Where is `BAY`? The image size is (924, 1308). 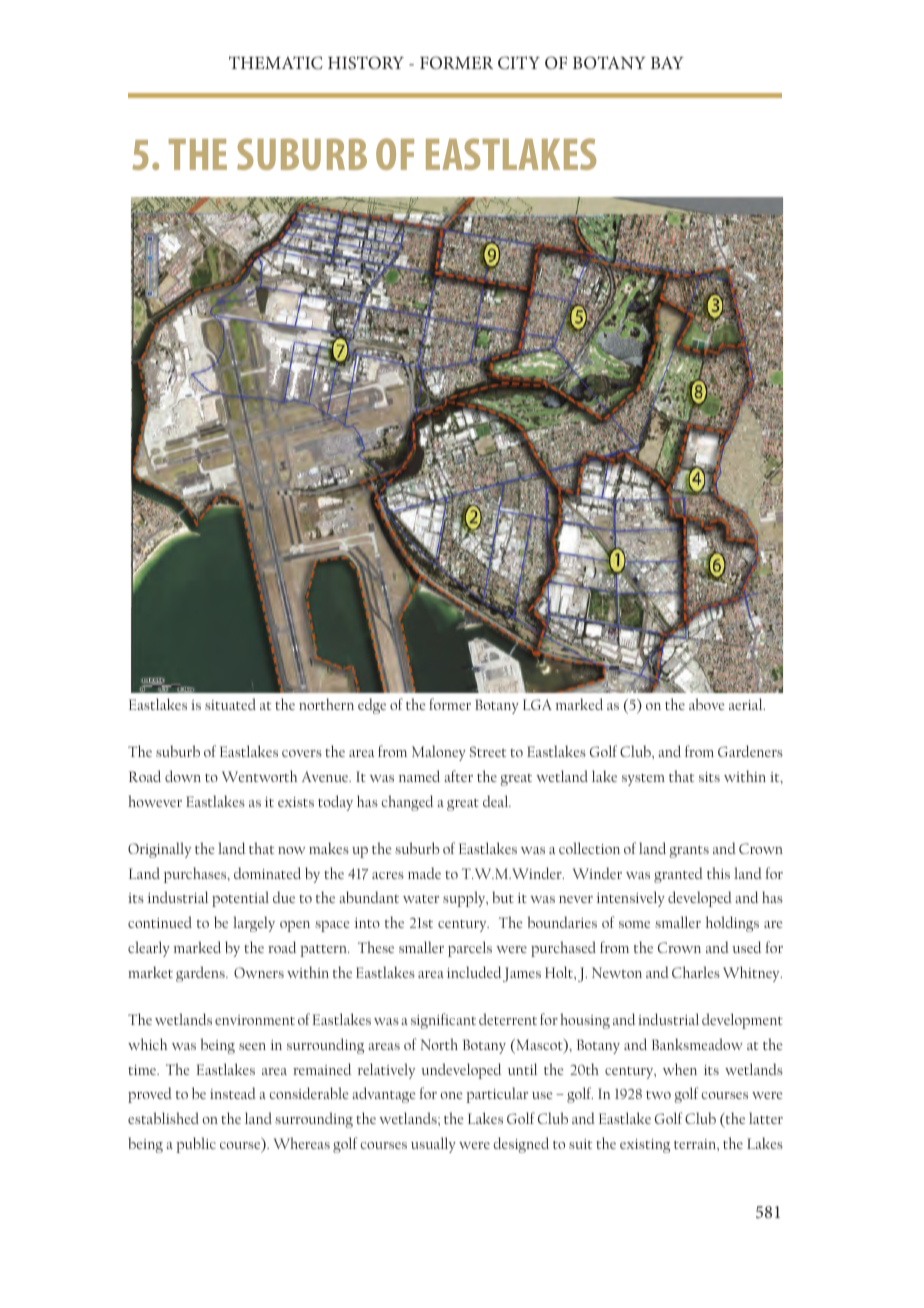 BAY is located at coordinates (667, 63).
